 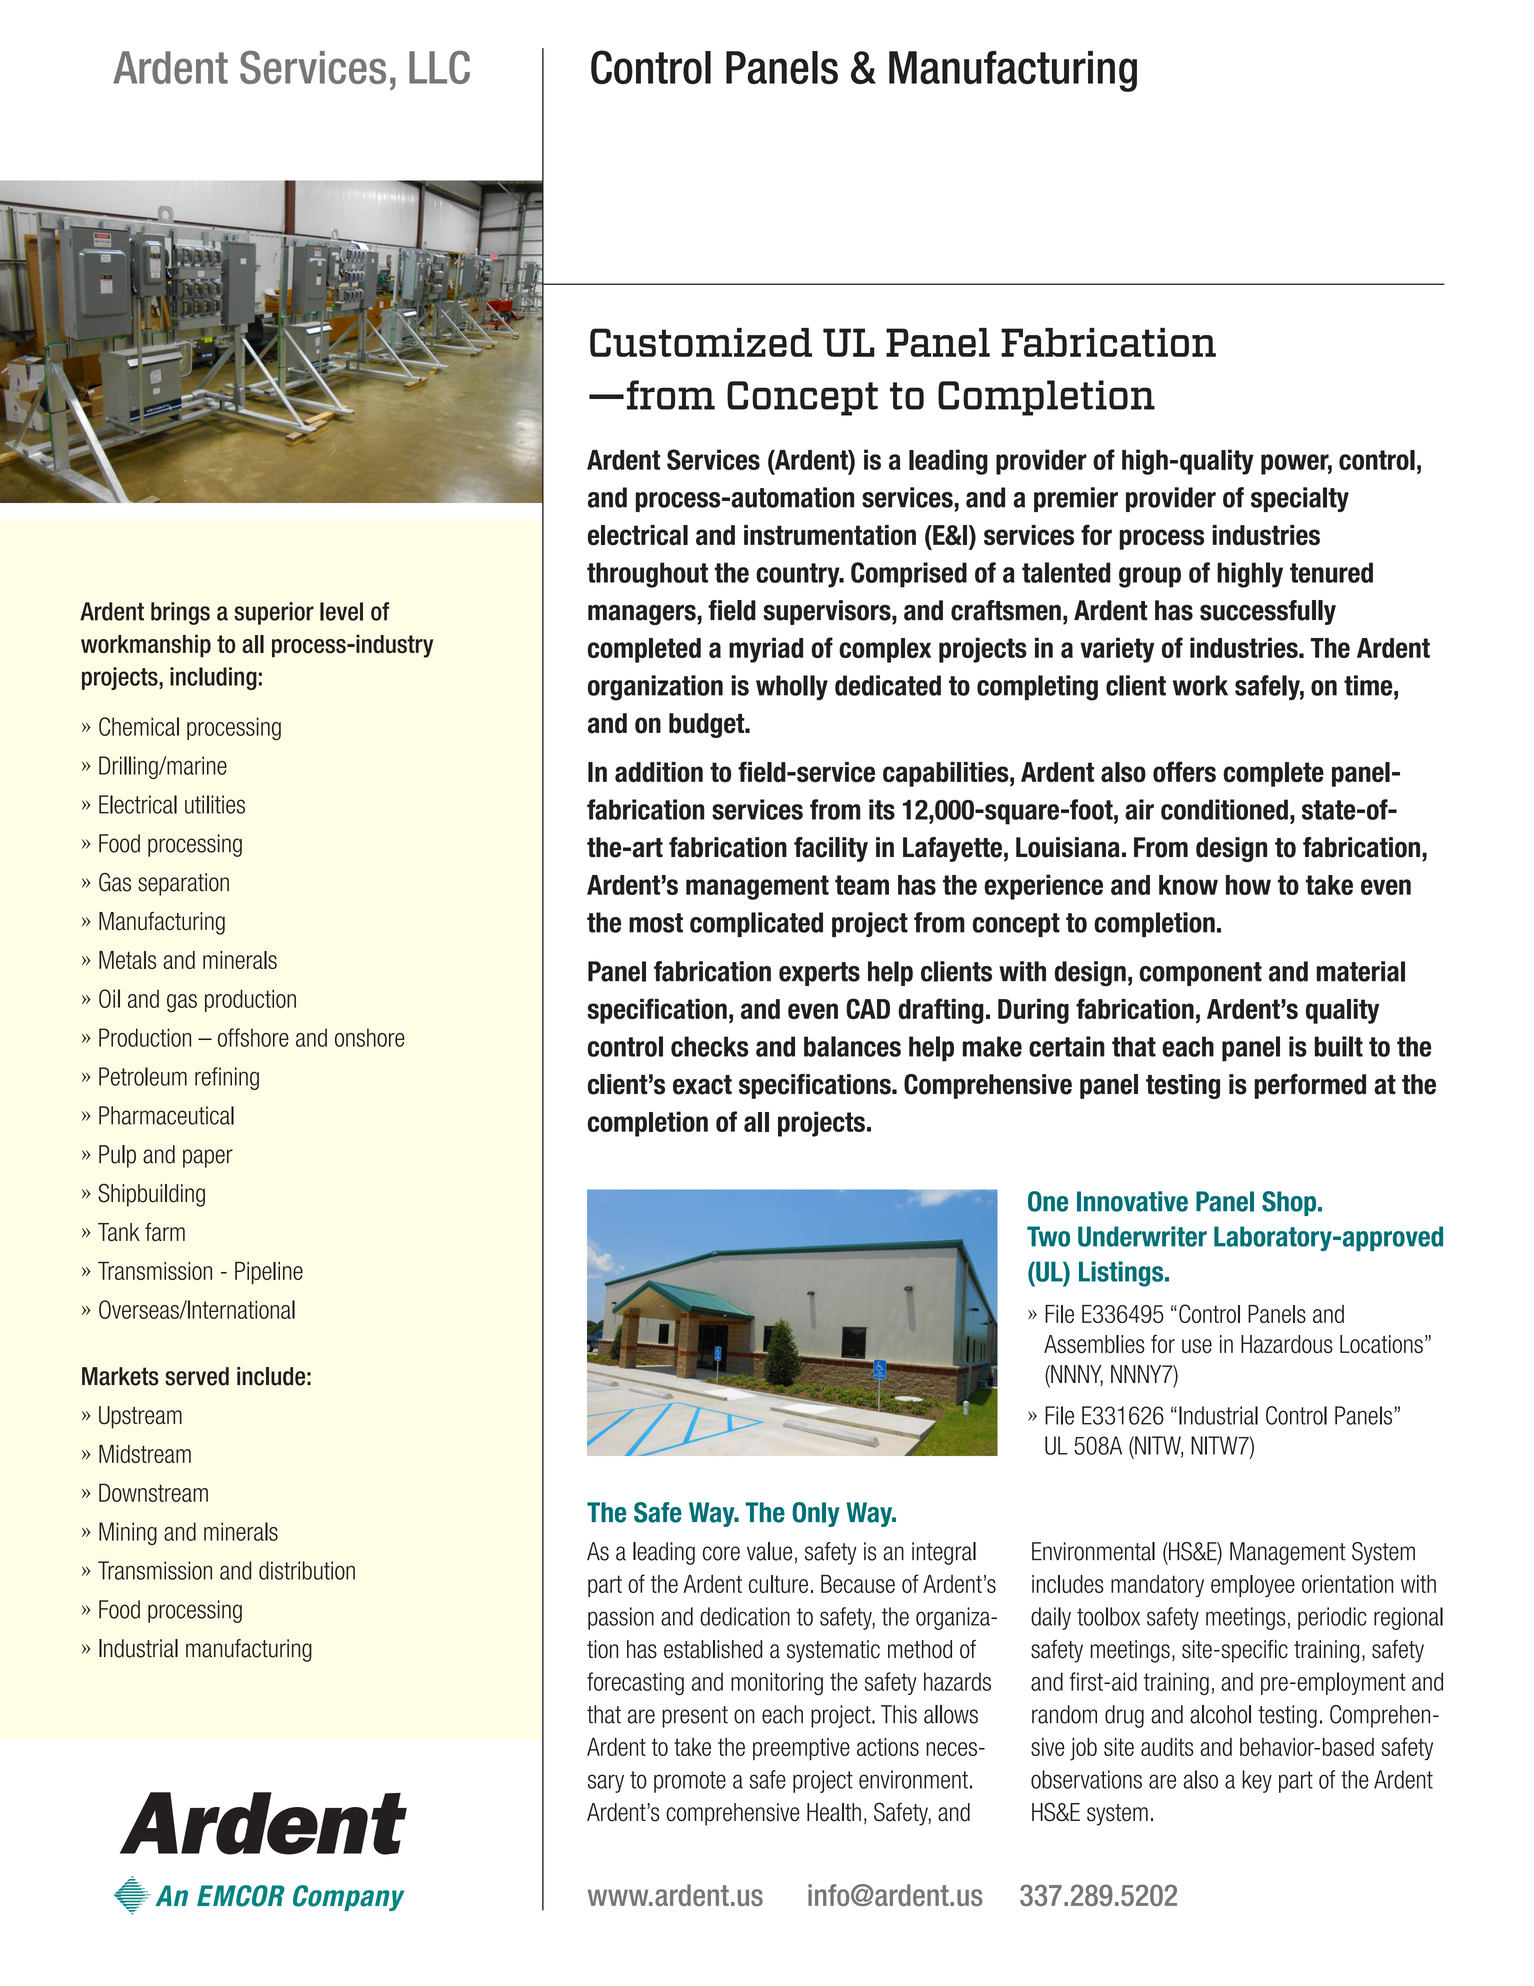 What do you see at coordinates (801, 1749) in the screenshot?
I see `preemptive` at bounding box center [801, 1749].
